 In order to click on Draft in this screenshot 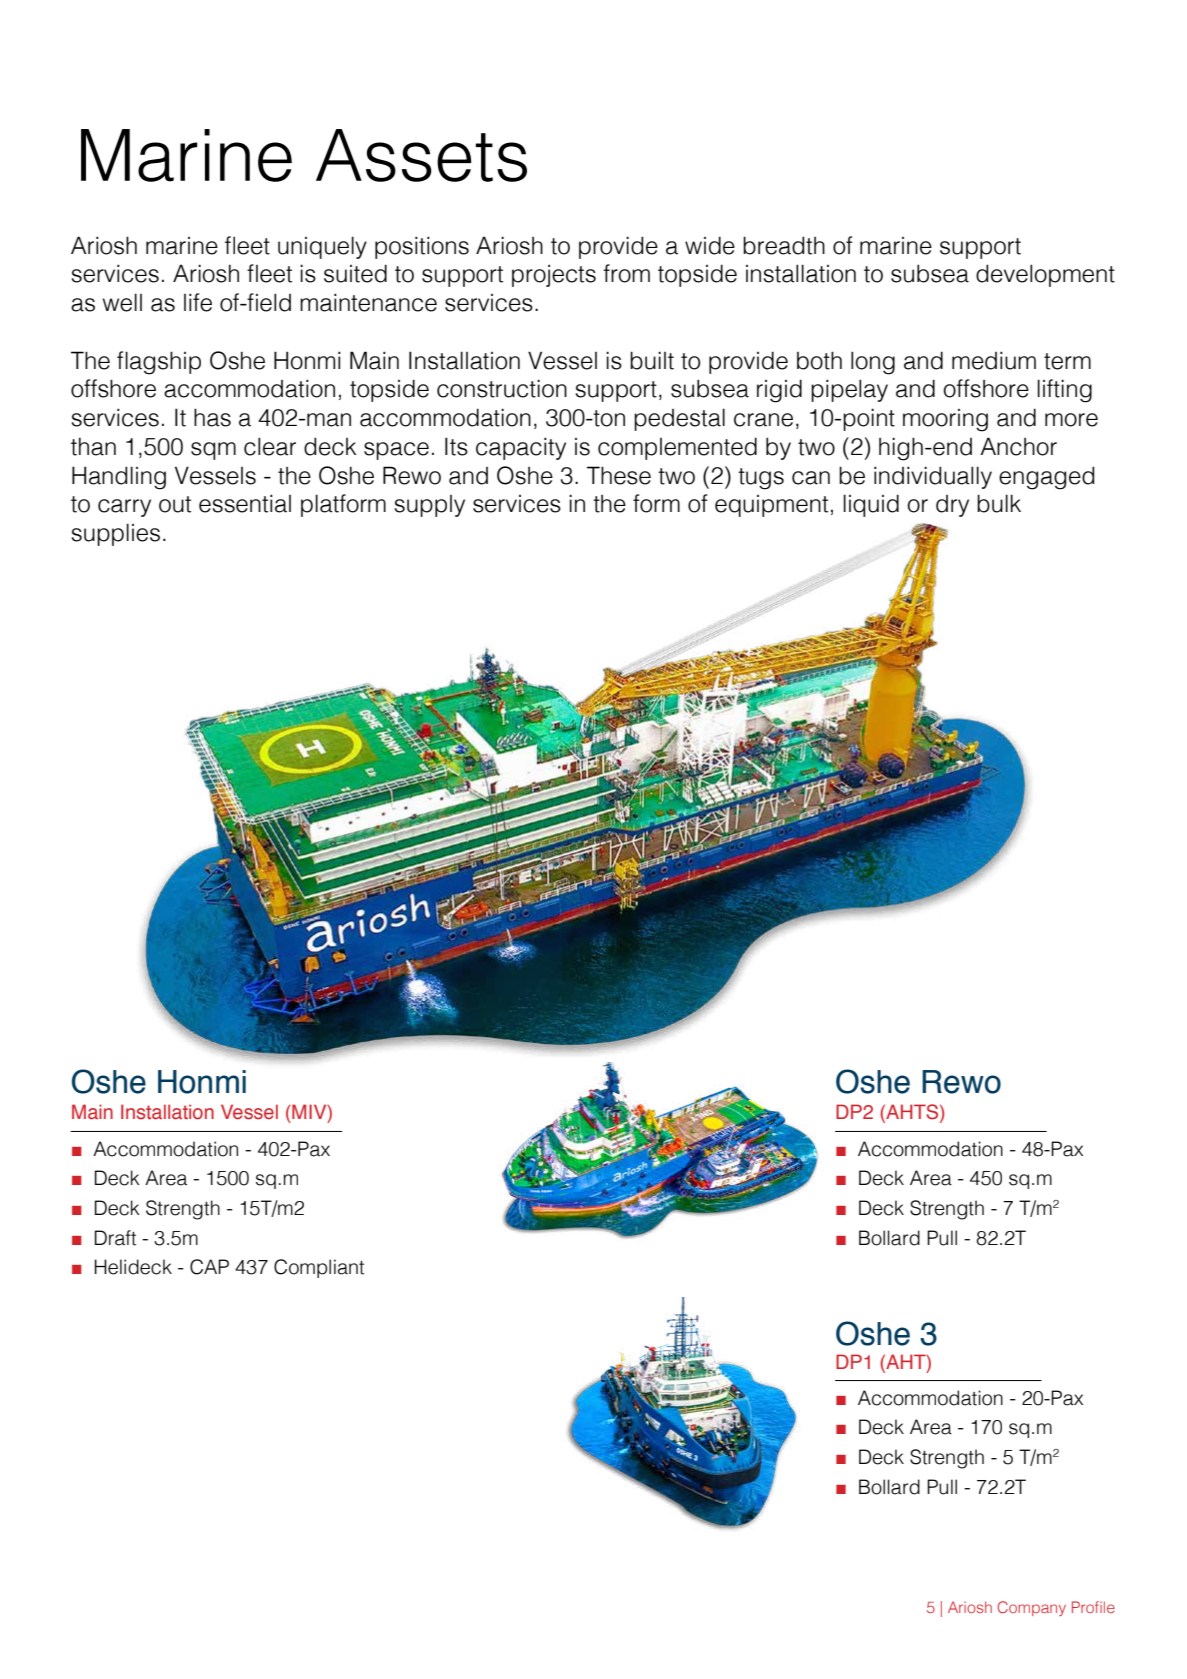, I will do `click(115, 1238)`.
